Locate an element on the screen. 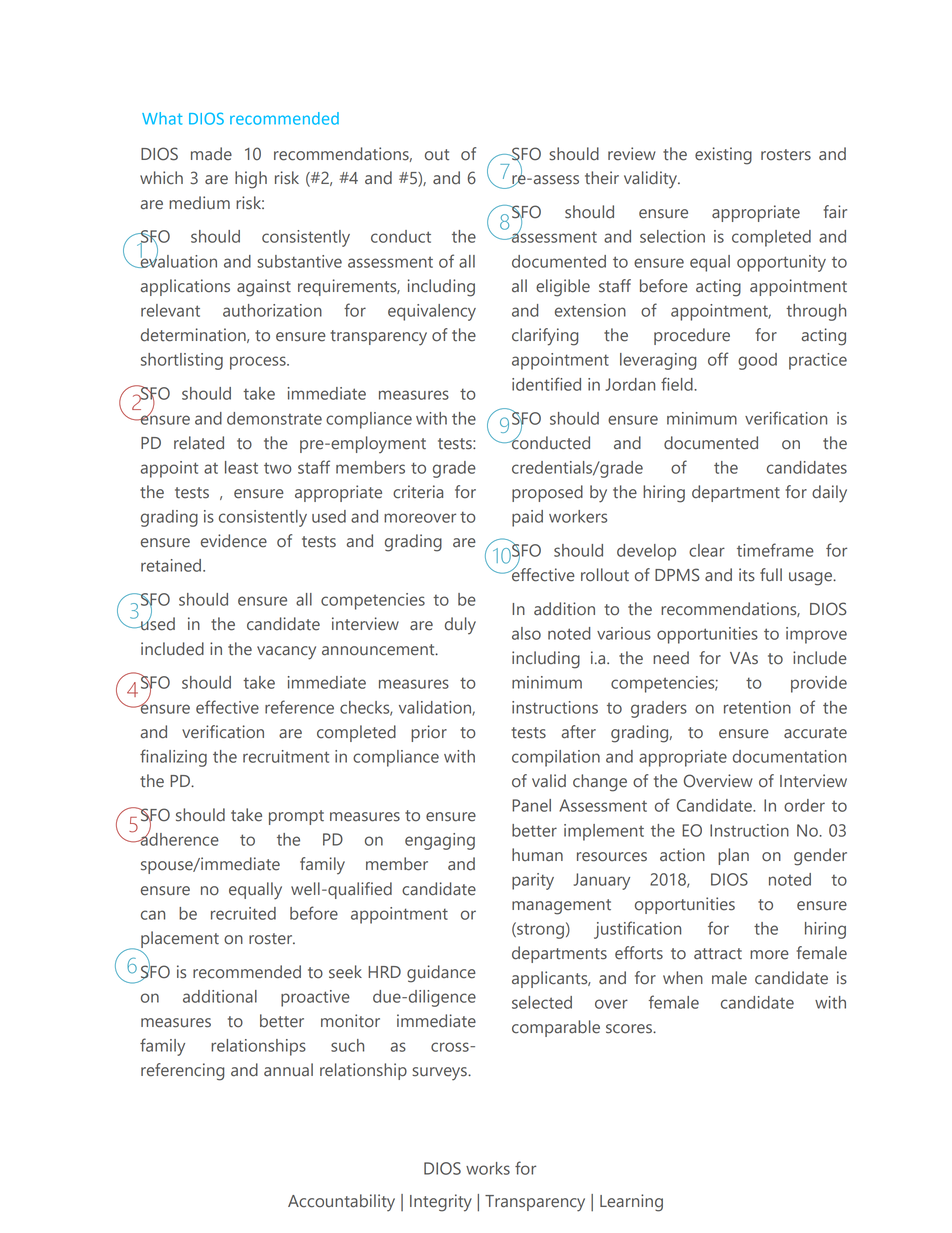  strong is located at coordinates (539, 930).
